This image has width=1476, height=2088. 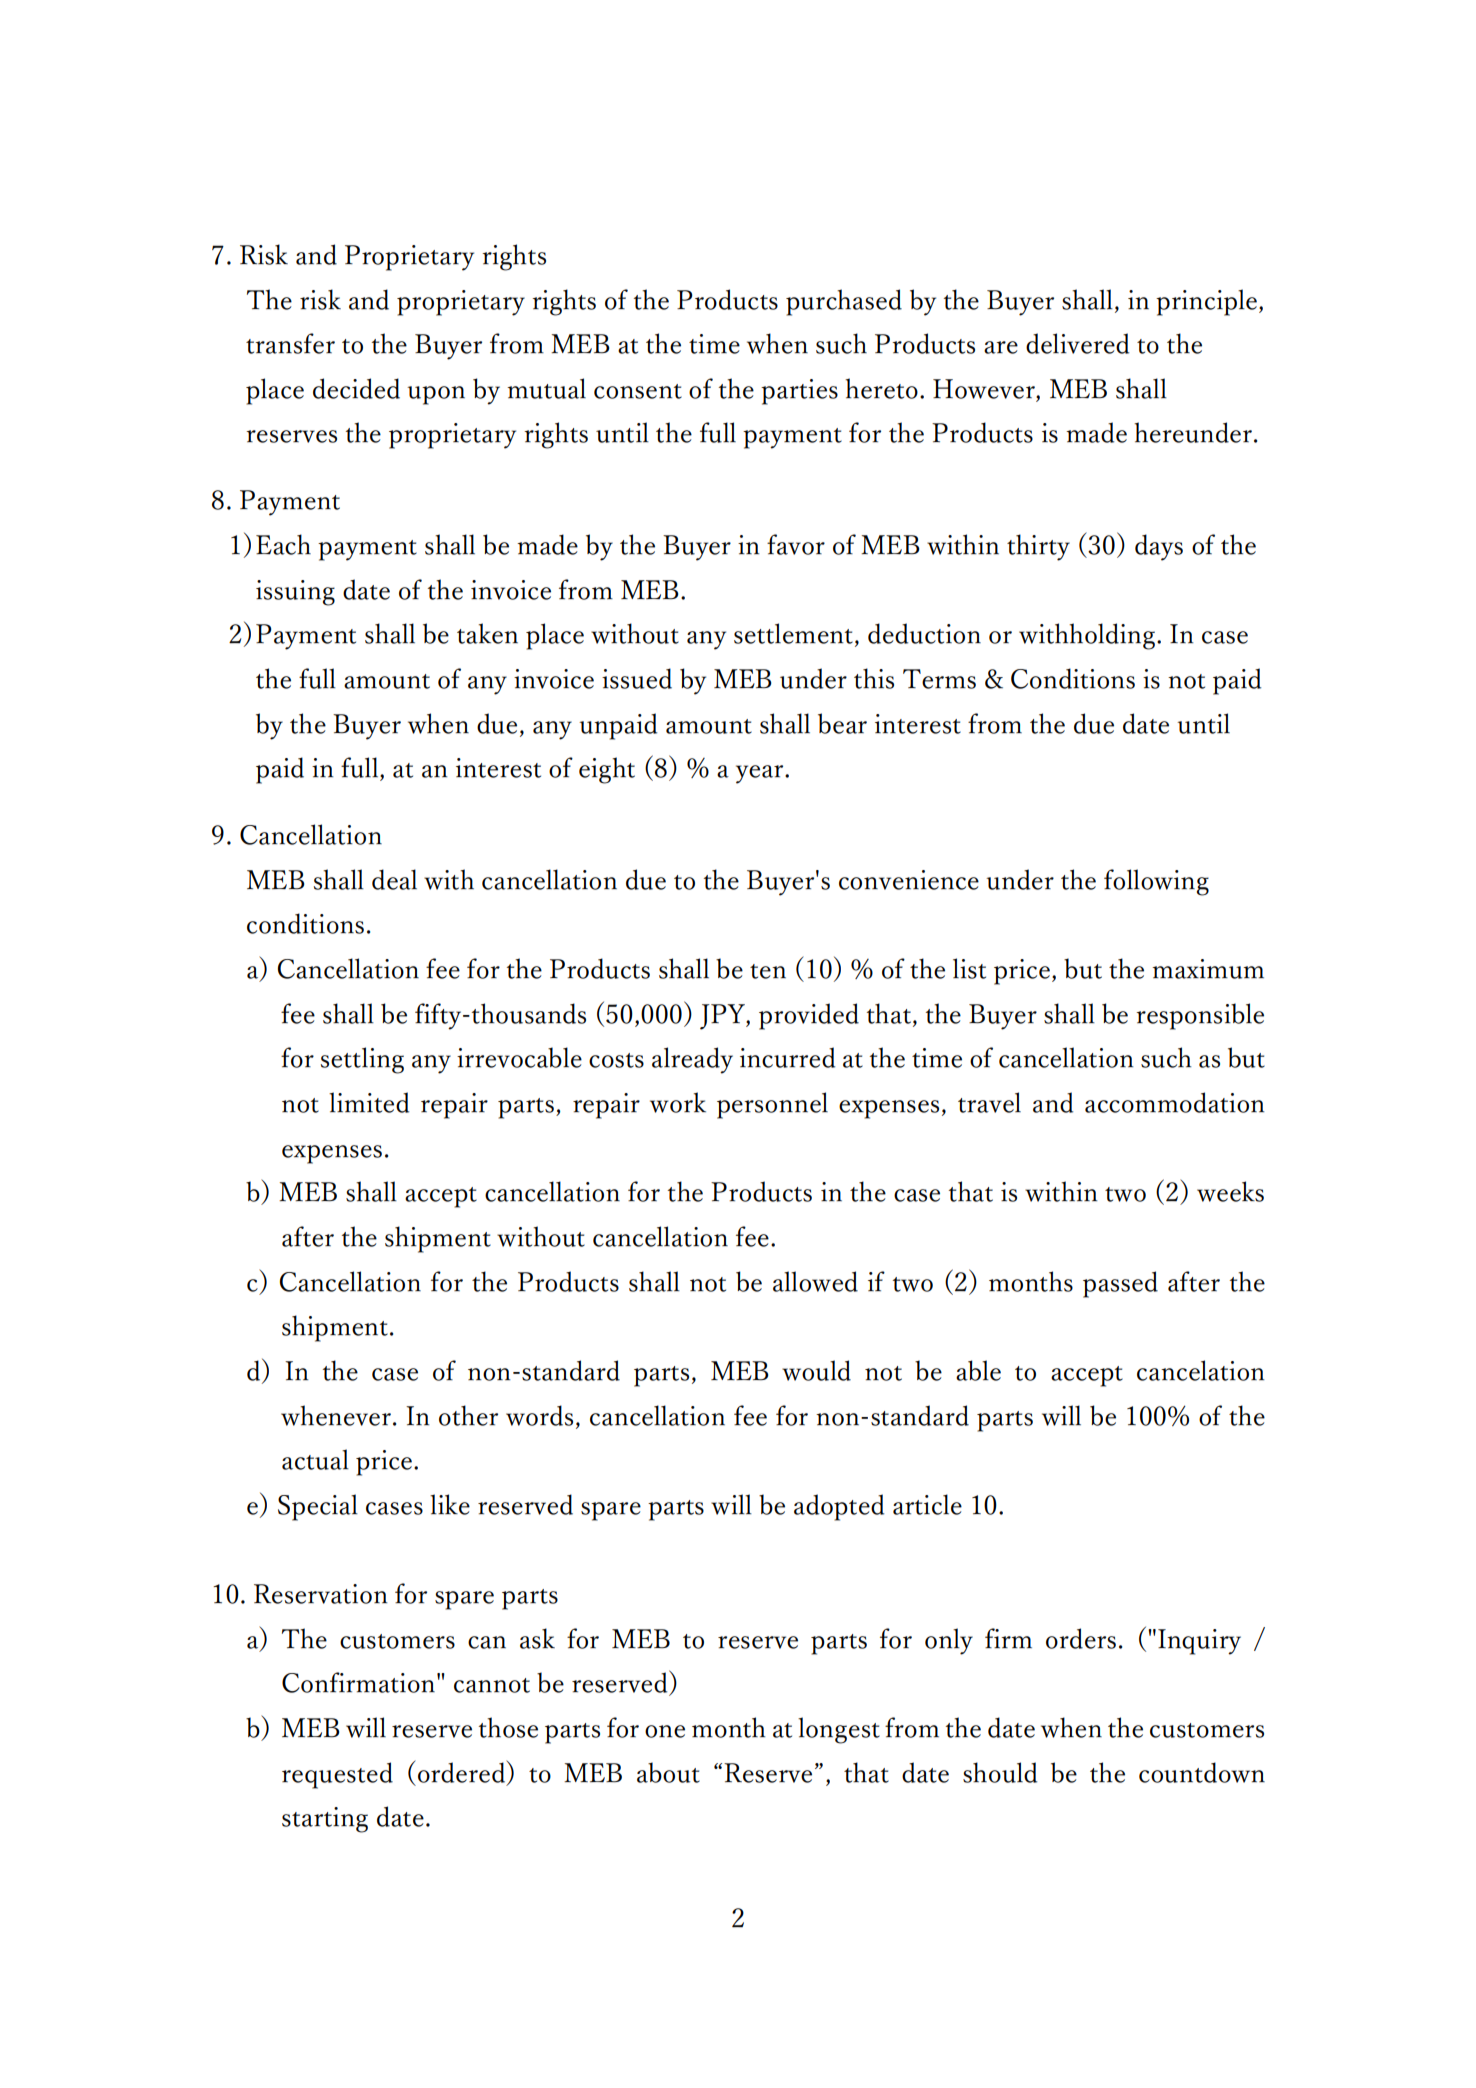 What do you see at coordinates (799, 392) in the image?
I see `parties` at bounding box center [799, 392].
